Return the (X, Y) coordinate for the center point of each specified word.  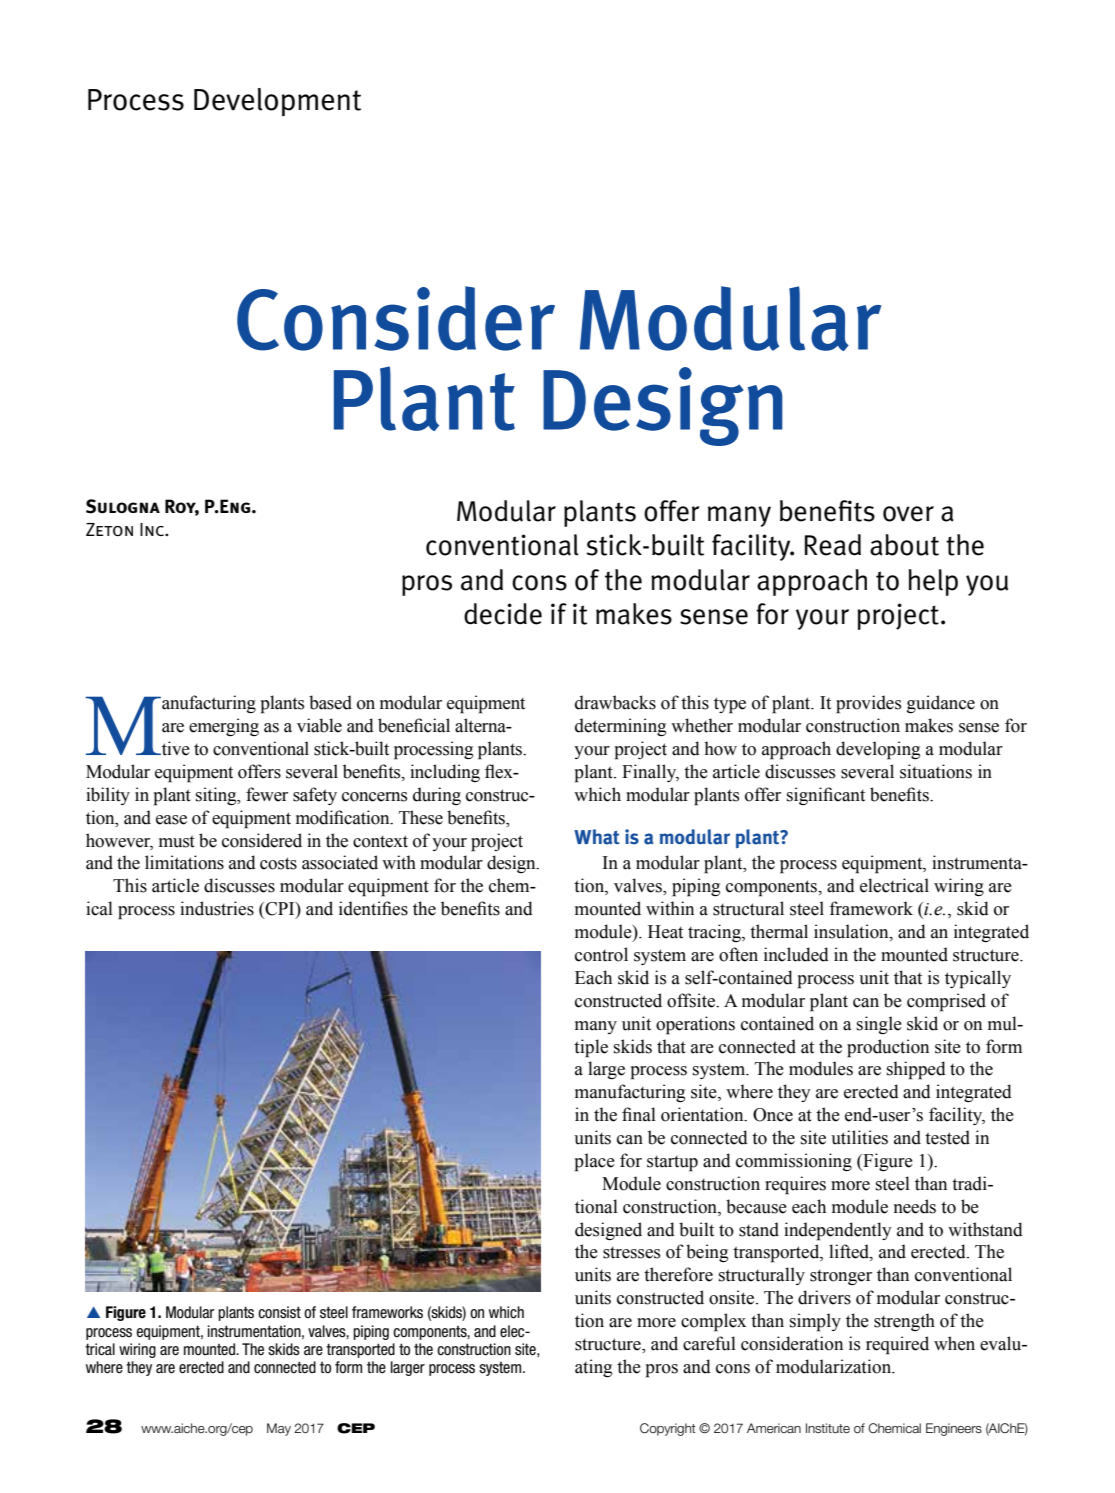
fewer (267, 794)
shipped (916, 1070)
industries (217, 908)
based (330, 702)
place (595, 1162)
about (904, 545)
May (279, 1429)
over (908, 514)
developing (878, 750)
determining (620, 727)
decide (503, 614)
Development (277, 102)
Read (833, 545)
